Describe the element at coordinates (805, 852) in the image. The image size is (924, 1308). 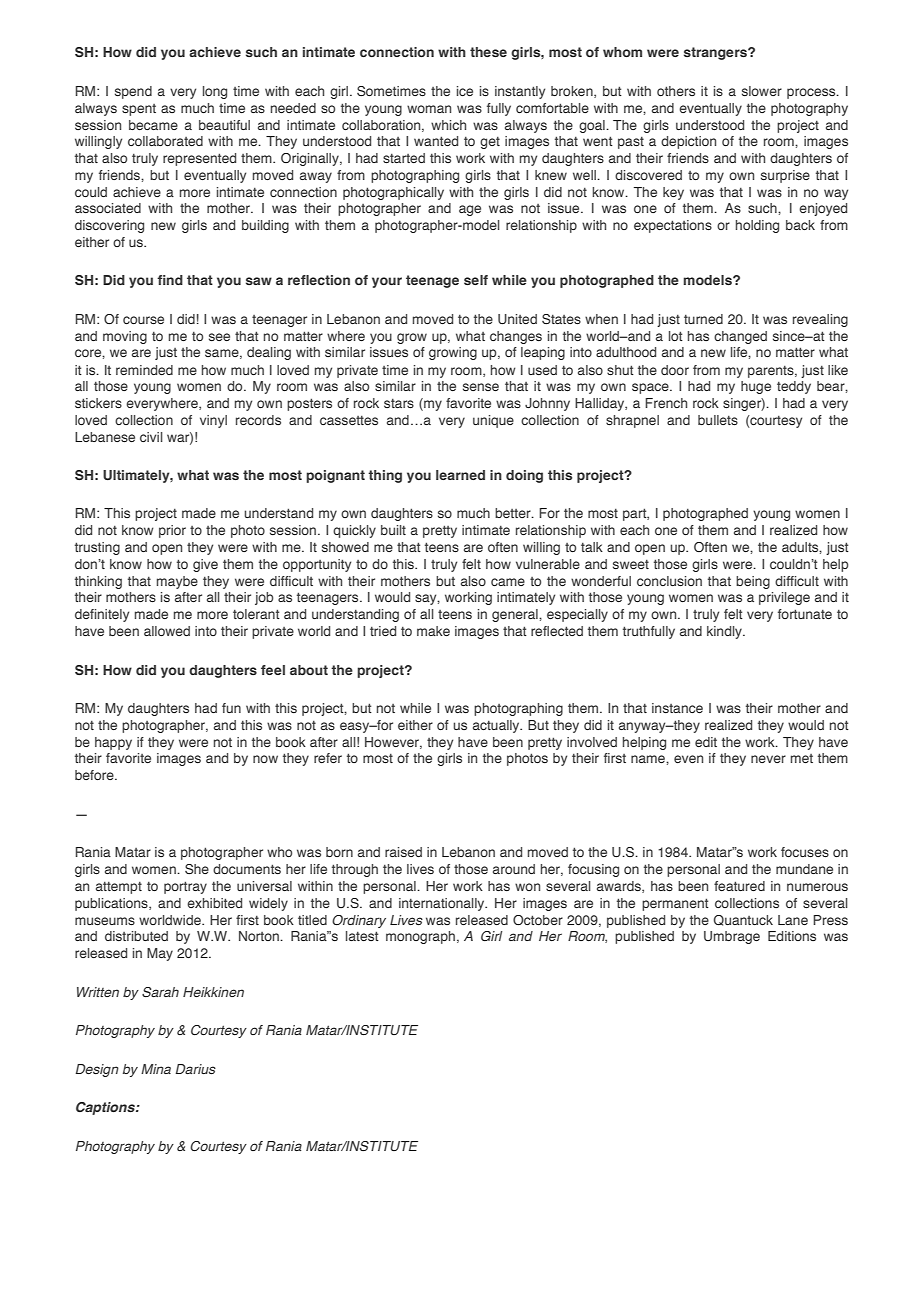
I see `focuses` at that location.
